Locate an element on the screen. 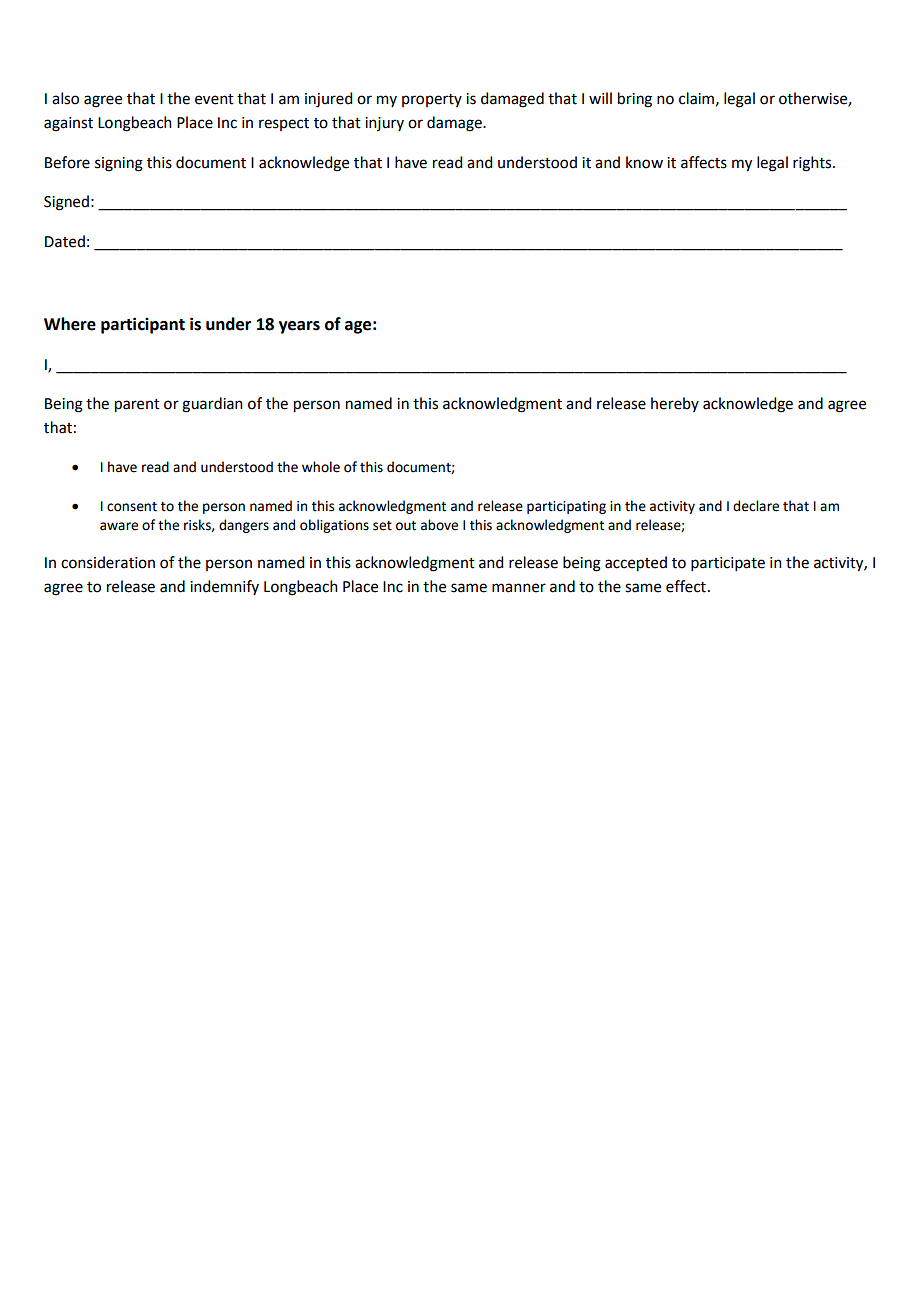  affects is located at coordinates (704, 162).
